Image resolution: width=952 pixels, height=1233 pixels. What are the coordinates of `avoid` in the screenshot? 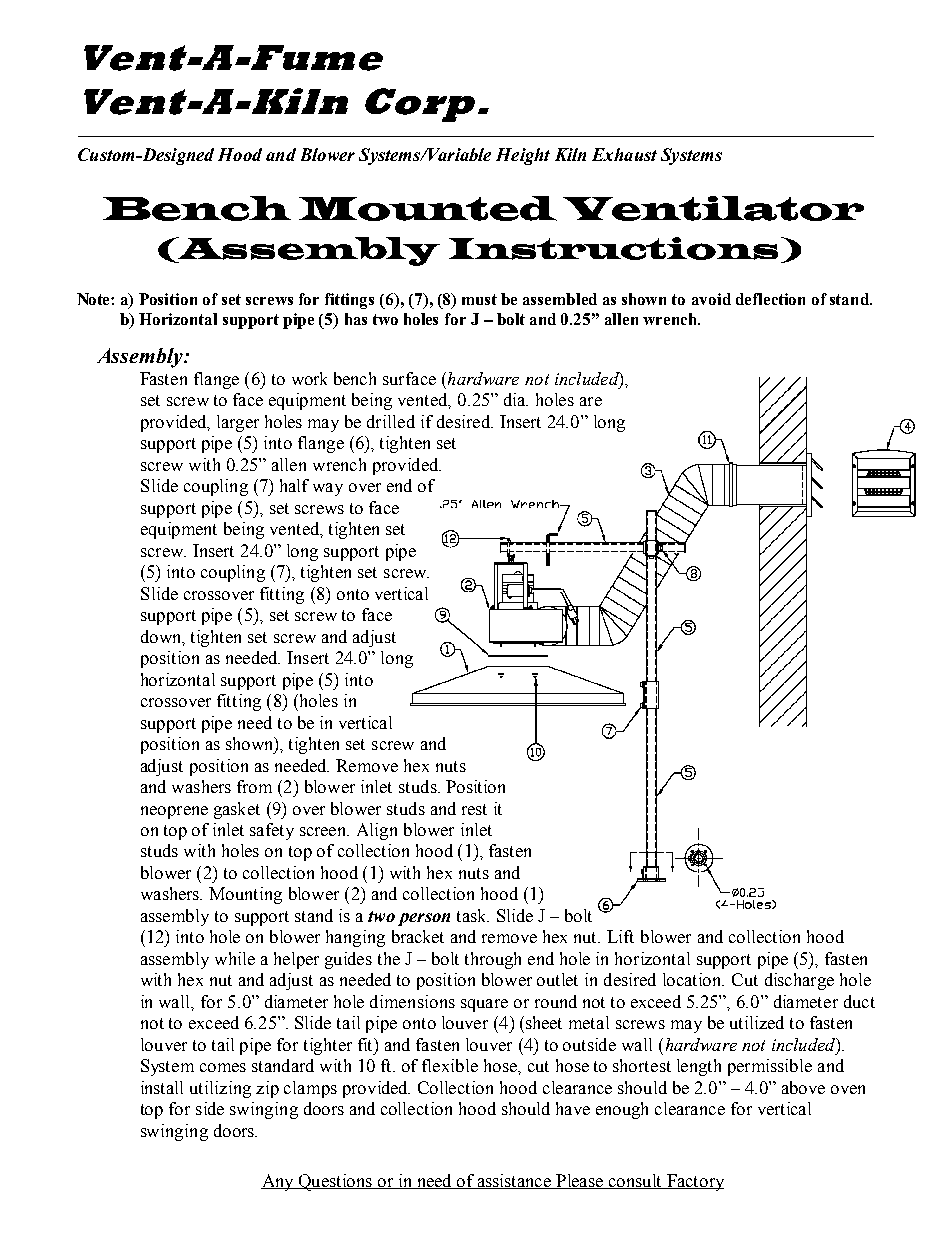 It's located at (711, 299).
